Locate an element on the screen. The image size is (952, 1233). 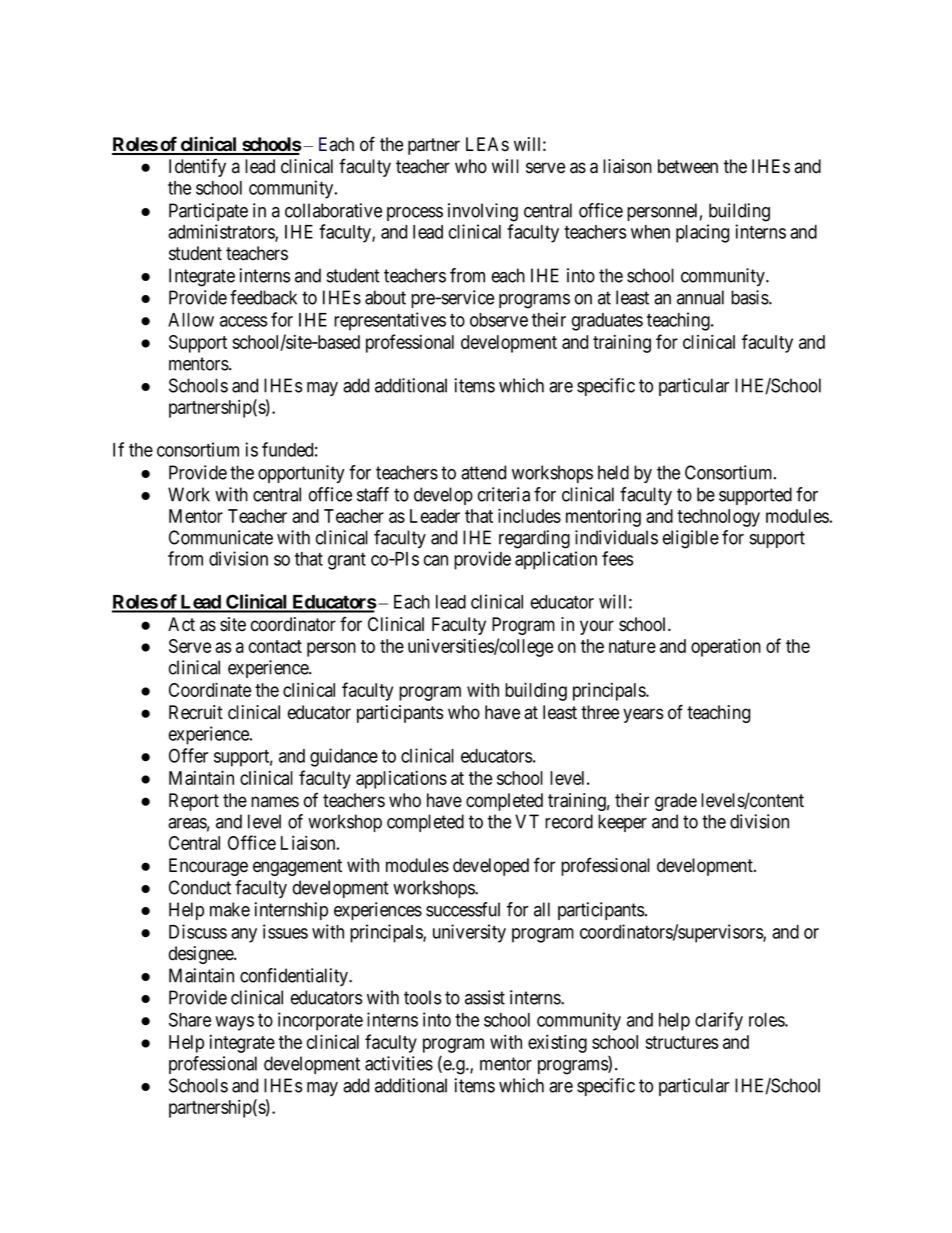
assist is located at coordinates (485, 997).
